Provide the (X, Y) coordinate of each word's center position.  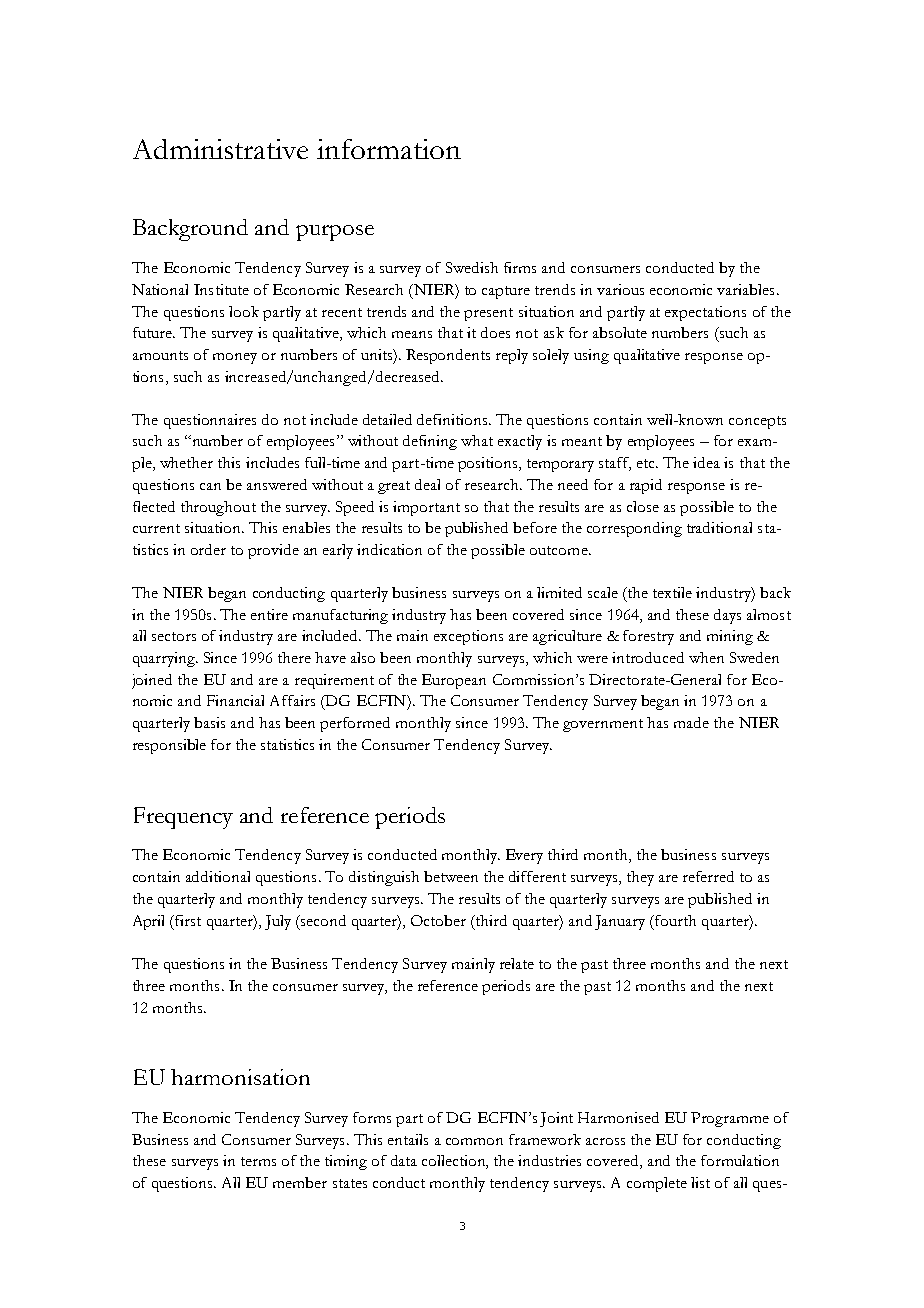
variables (745, 289)
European (454, 681)
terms (258, 1161)
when (706, 657)
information (389, 149)
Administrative (220, 149)
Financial (235, 700)
